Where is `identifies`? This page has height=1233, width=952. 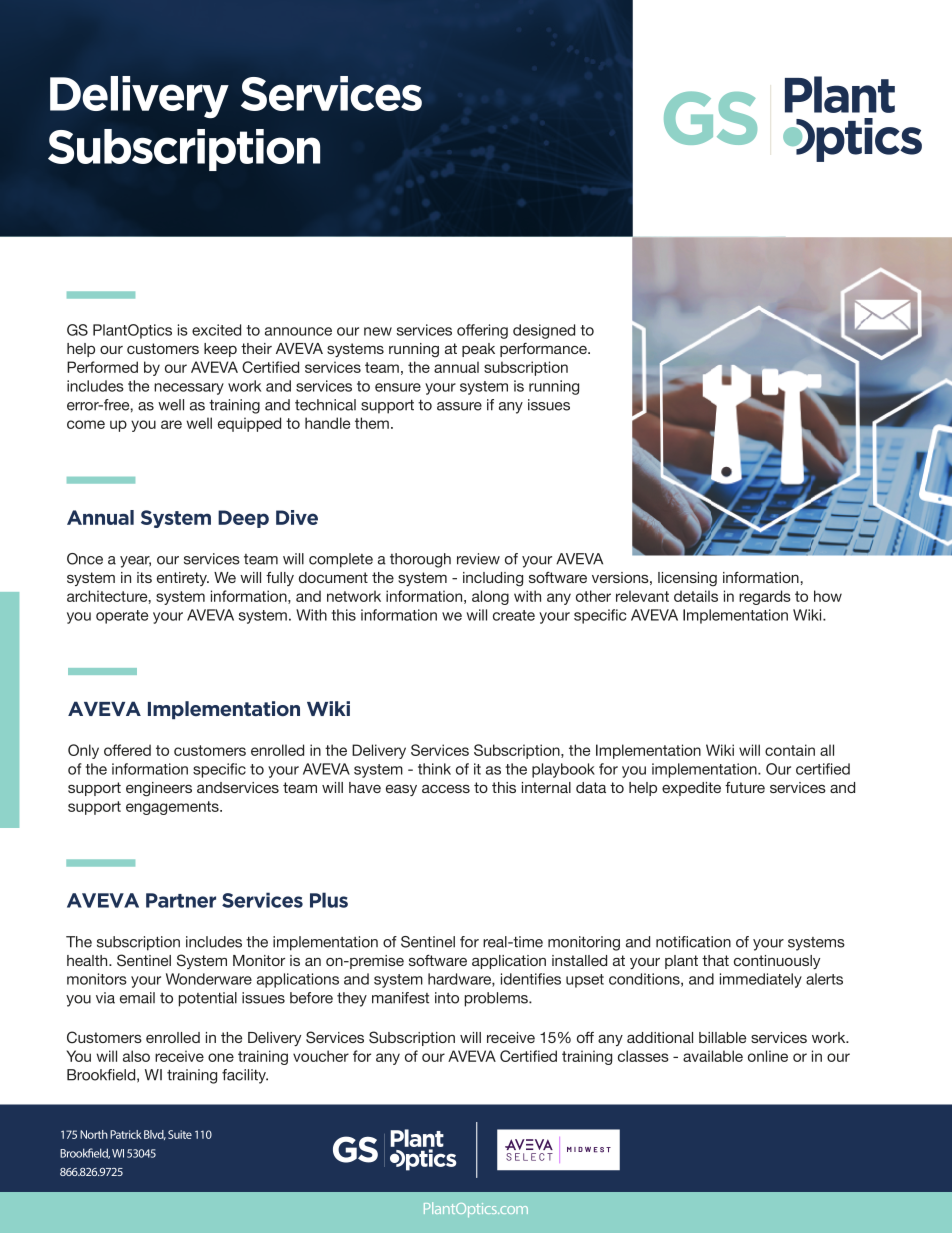
identifies is located at coordinates (531, 979).
